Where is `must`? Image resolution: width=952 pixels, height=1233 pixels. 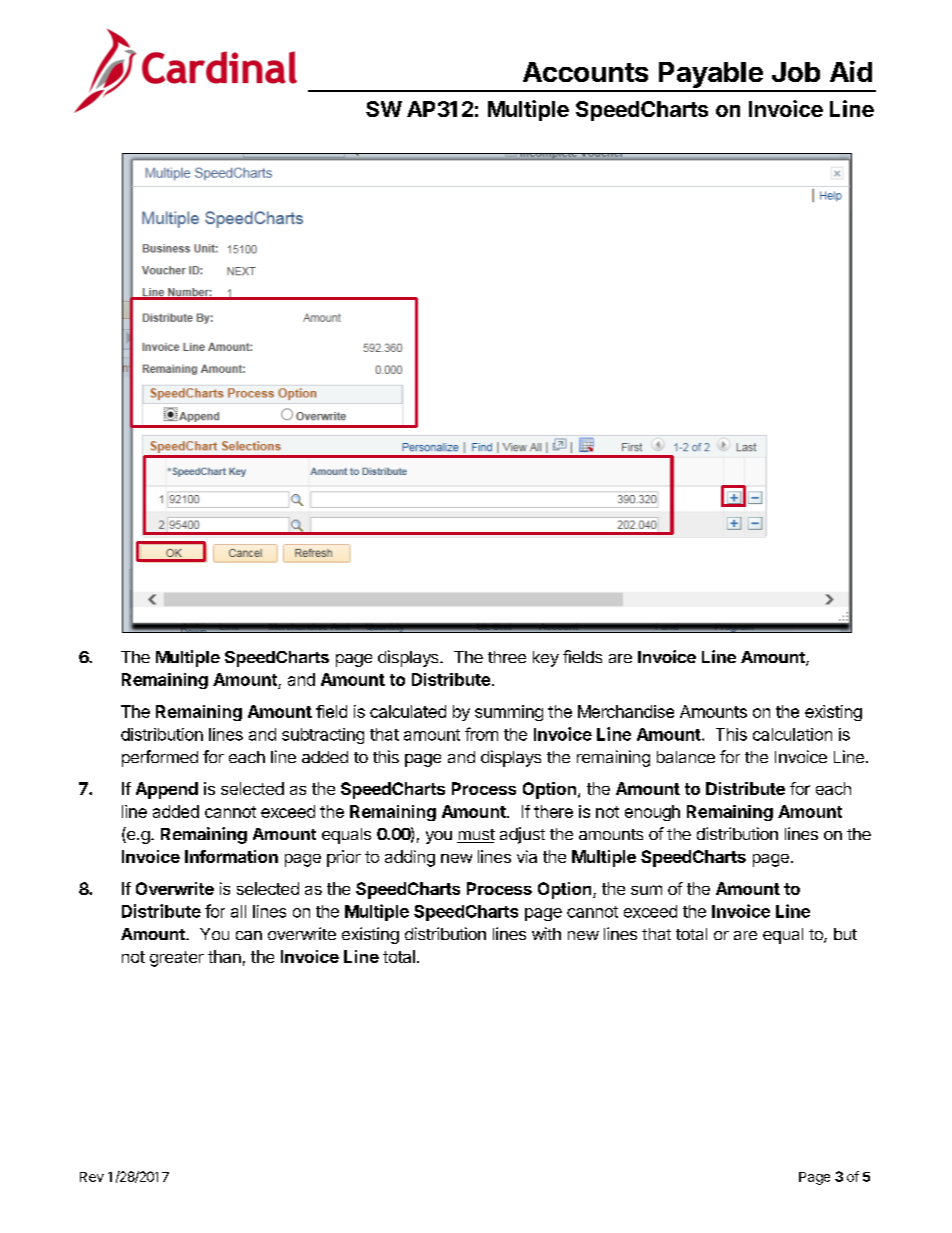 must is located at coordinates (476, 836).
